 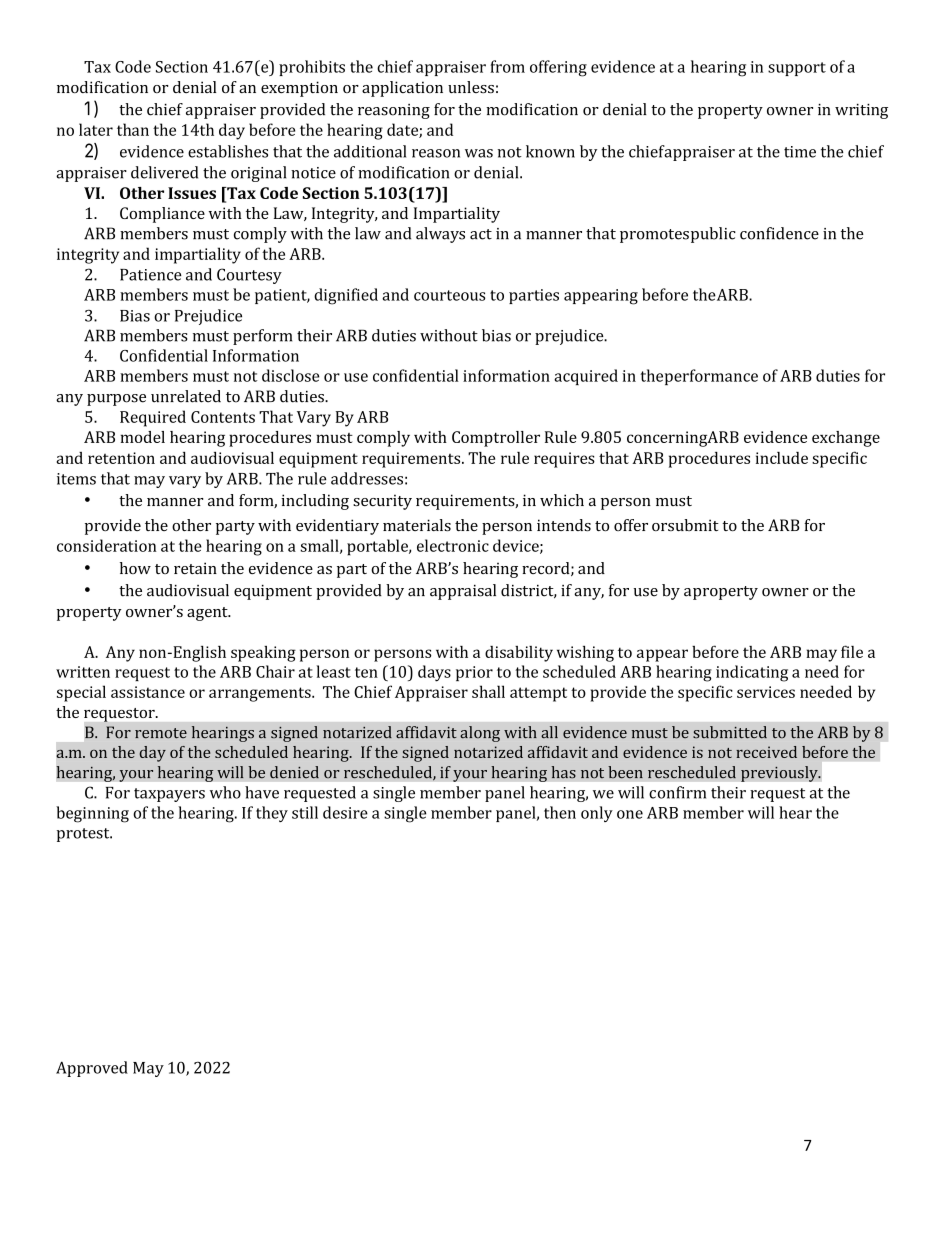 What do you see at coordinates (169, 795) in the screenshot?
I see `taxpayers` at bounding box center [169, 795].
